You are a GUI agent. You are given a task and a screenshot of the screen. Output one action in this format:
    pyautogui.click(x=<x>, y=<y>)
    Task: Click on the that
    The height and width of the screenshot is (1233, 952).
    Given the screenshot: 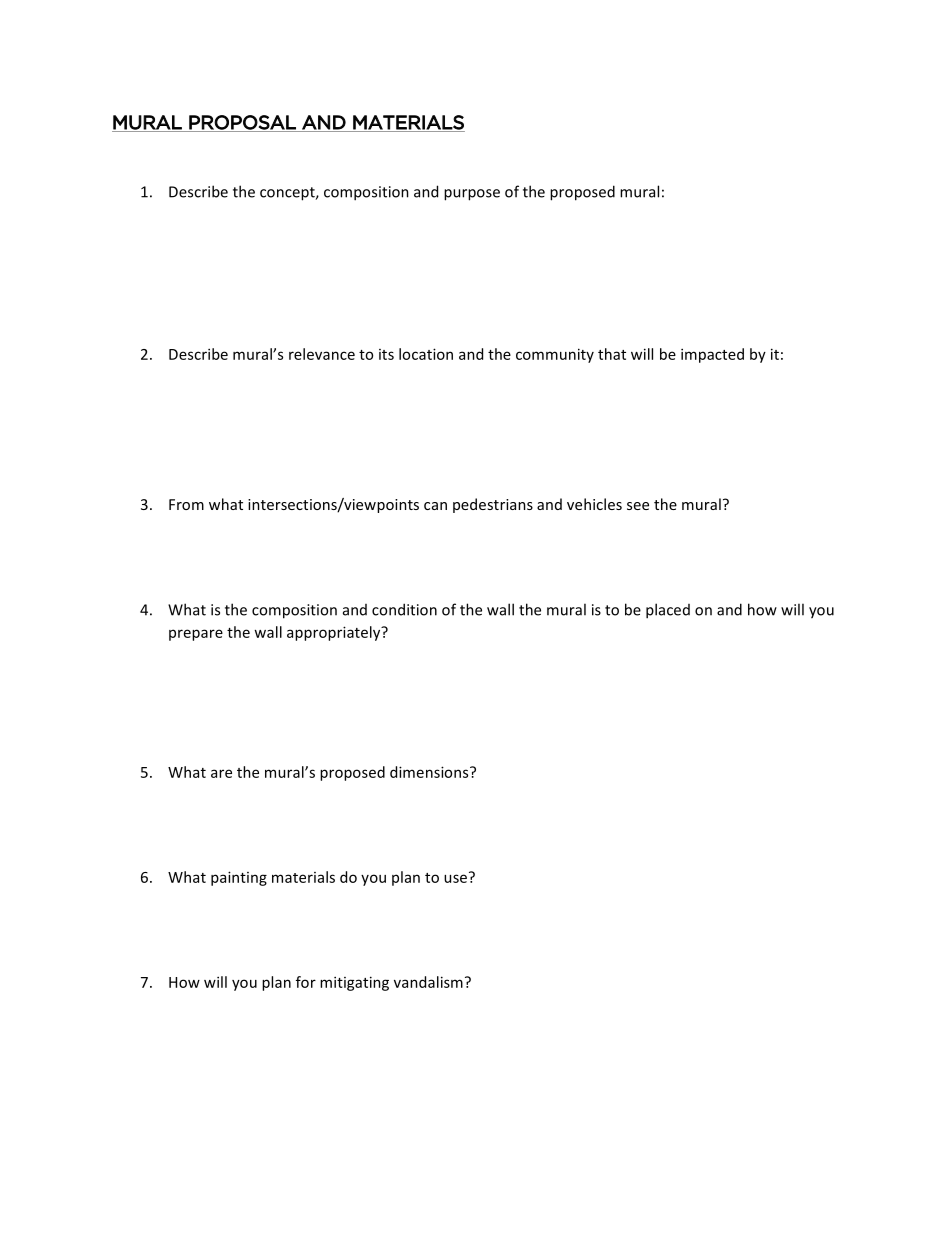 What is the action you would take?
    pyautogui.click(x=612, y=354)
